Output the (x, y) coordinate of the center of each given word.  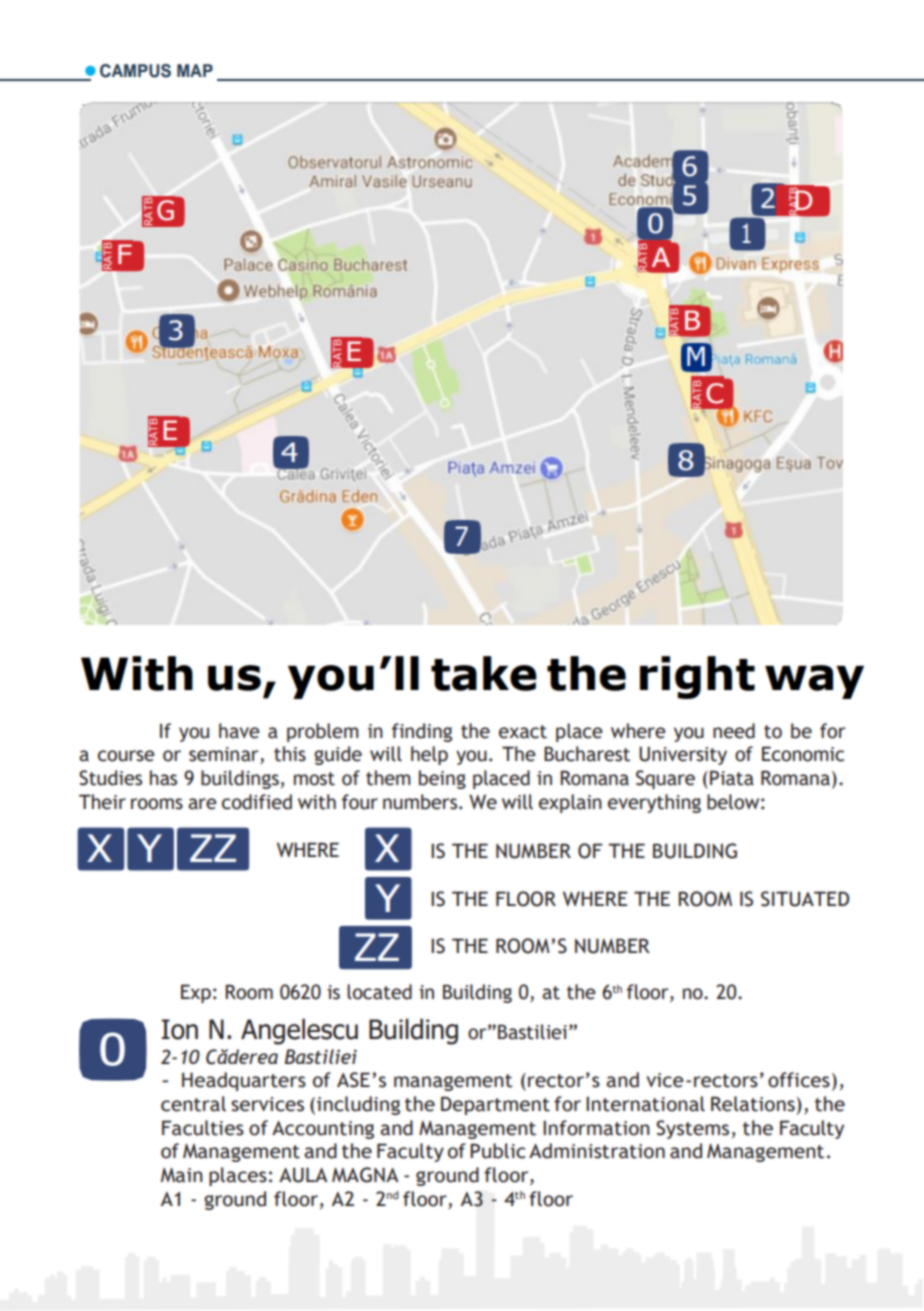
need (734, 731)
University (683, 755)
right (697, 677)
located (379, 992)
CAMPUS (135, 71)
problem (323, 732)
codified (257, 802)
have (239, 731)
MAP (195, 70)
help (429, 755)
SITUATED (805, 899)
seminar (225, 755)
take (484, 673)
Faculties (203, 1128)
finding (422, 732)
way (814, 682)
